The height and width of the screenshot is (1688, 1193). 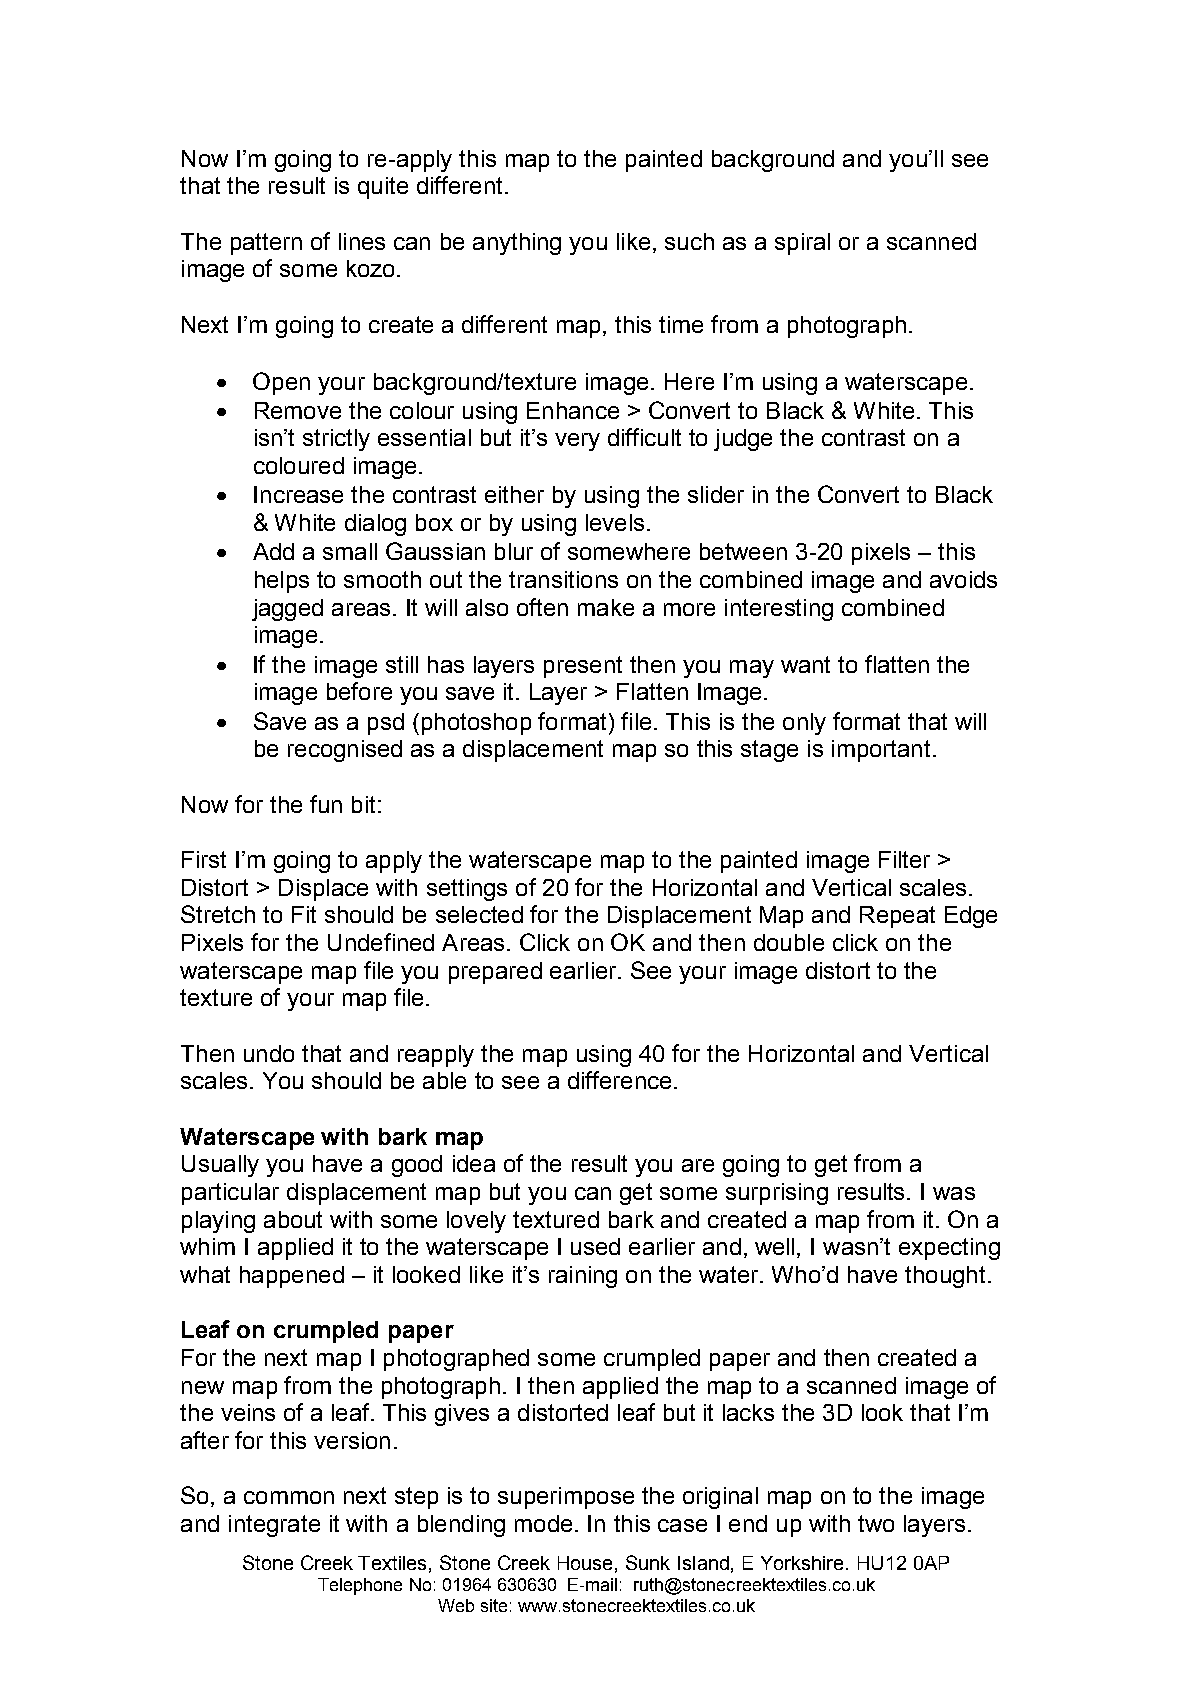 What do you see at coordinates (897, 917) in the screenshot?
I see `Repeat` at bounding box center [897, 917].
